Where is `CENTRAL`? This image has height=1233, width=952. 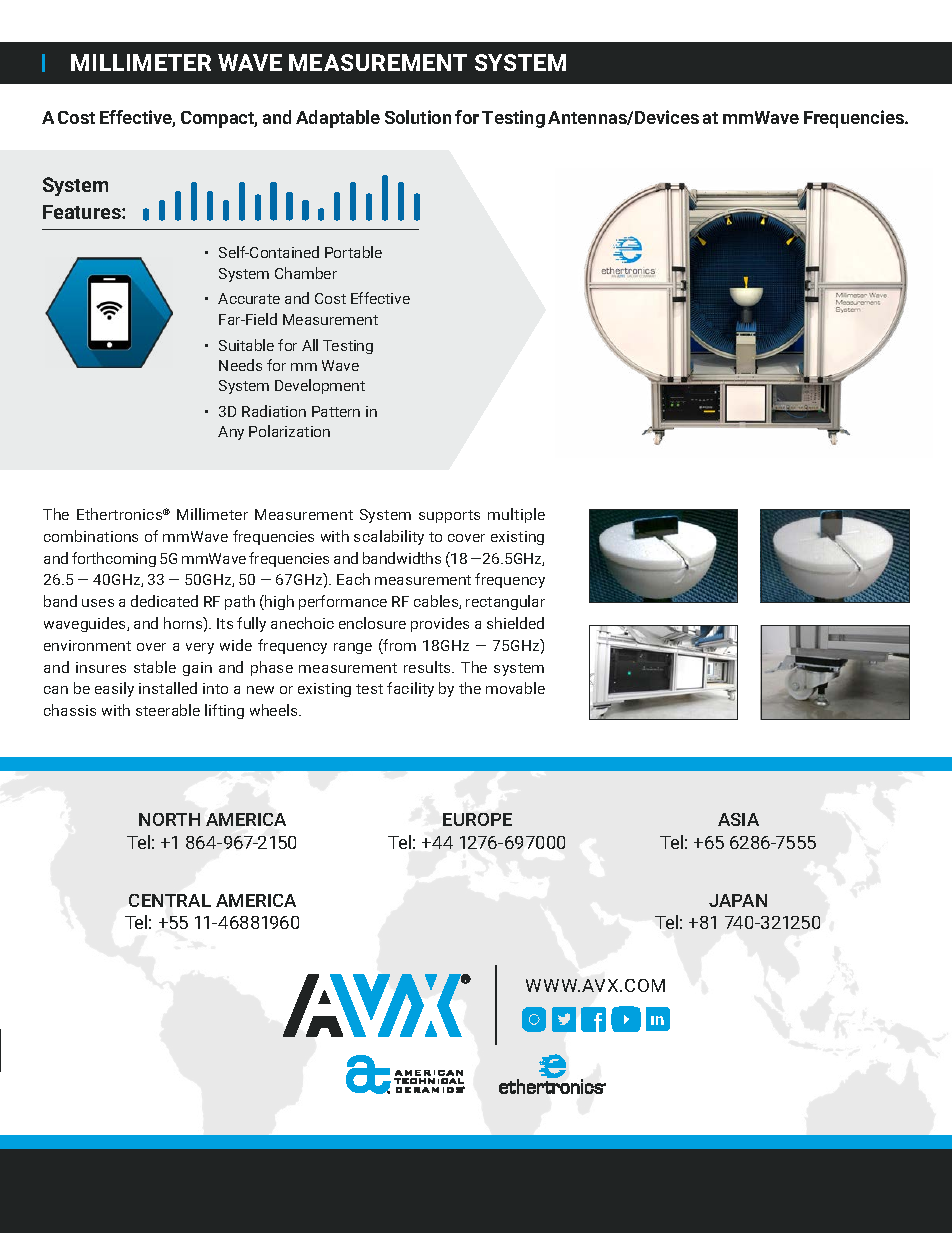 CENTRAL is located at coordinates (170, 900).
